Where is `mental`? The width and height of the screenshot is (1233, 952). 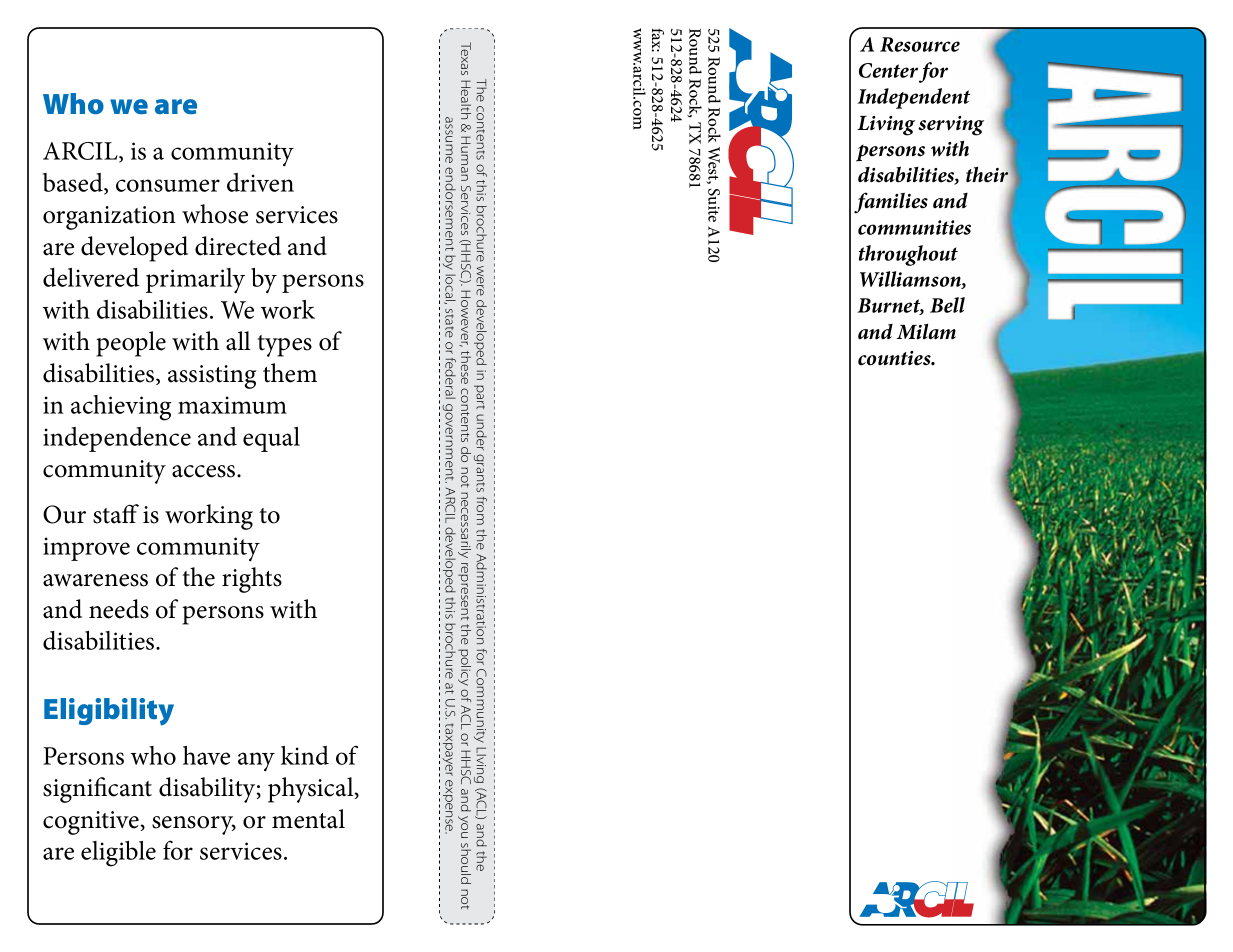 mental is located at coordinates (308, 819).
